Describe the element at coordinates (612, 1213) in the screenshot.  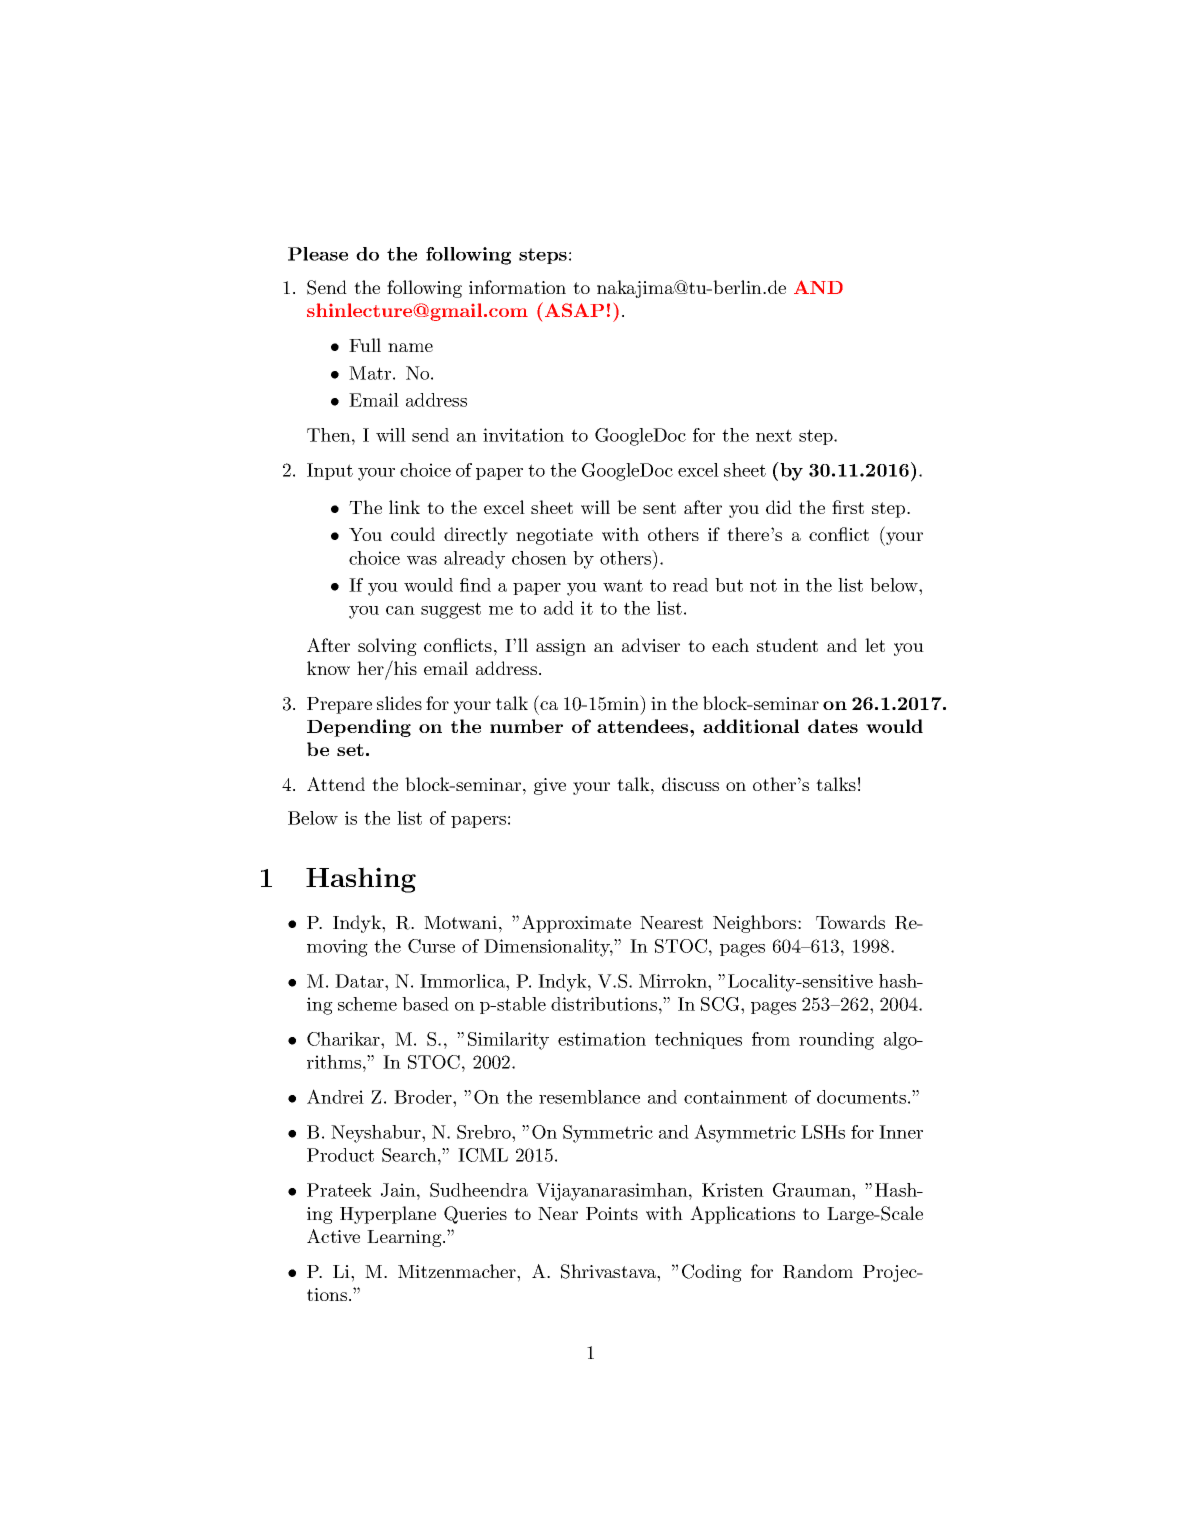
I see `Points` at that location.
